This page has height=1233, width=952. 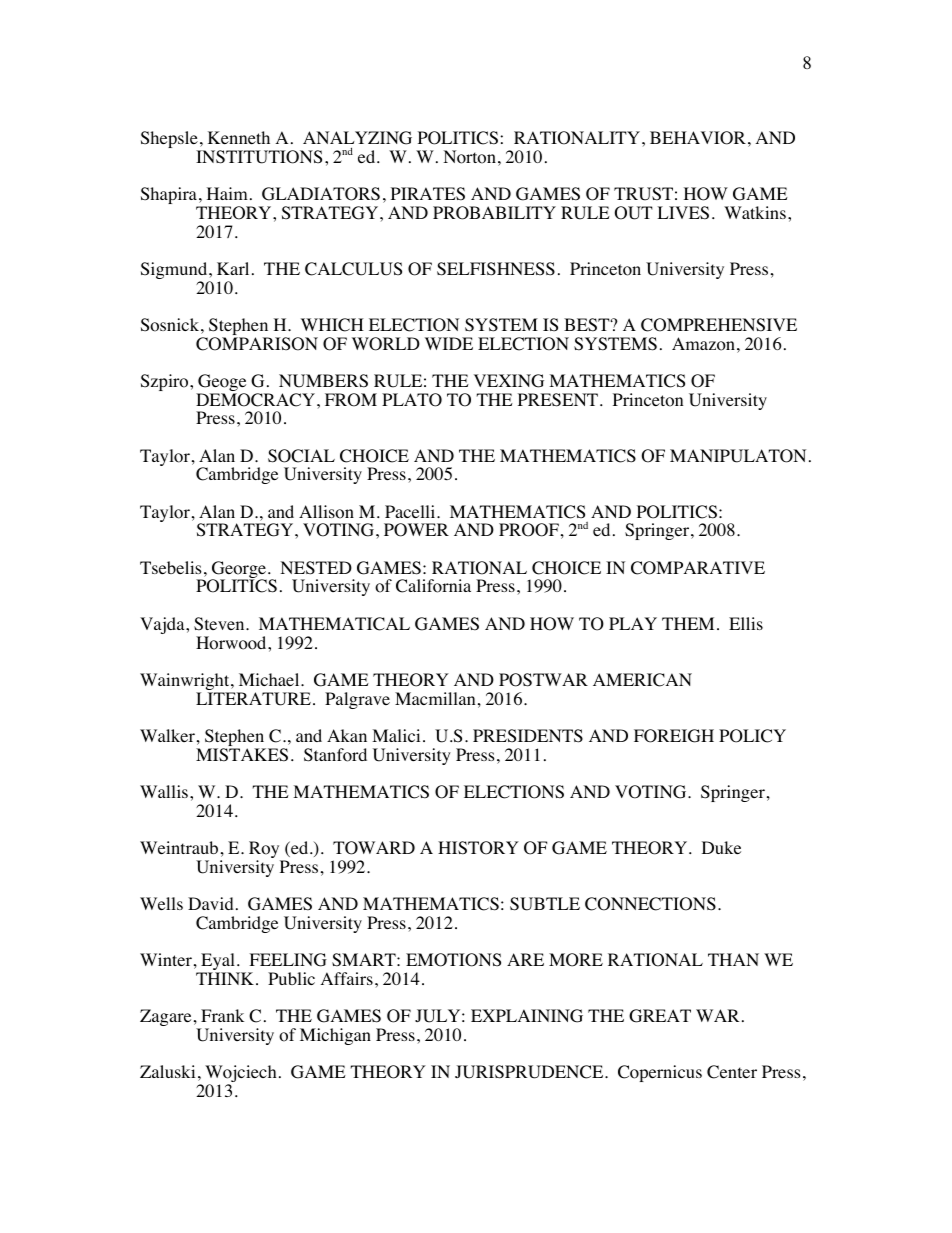 I want to click on Roy, so click(x=265, y=851).
